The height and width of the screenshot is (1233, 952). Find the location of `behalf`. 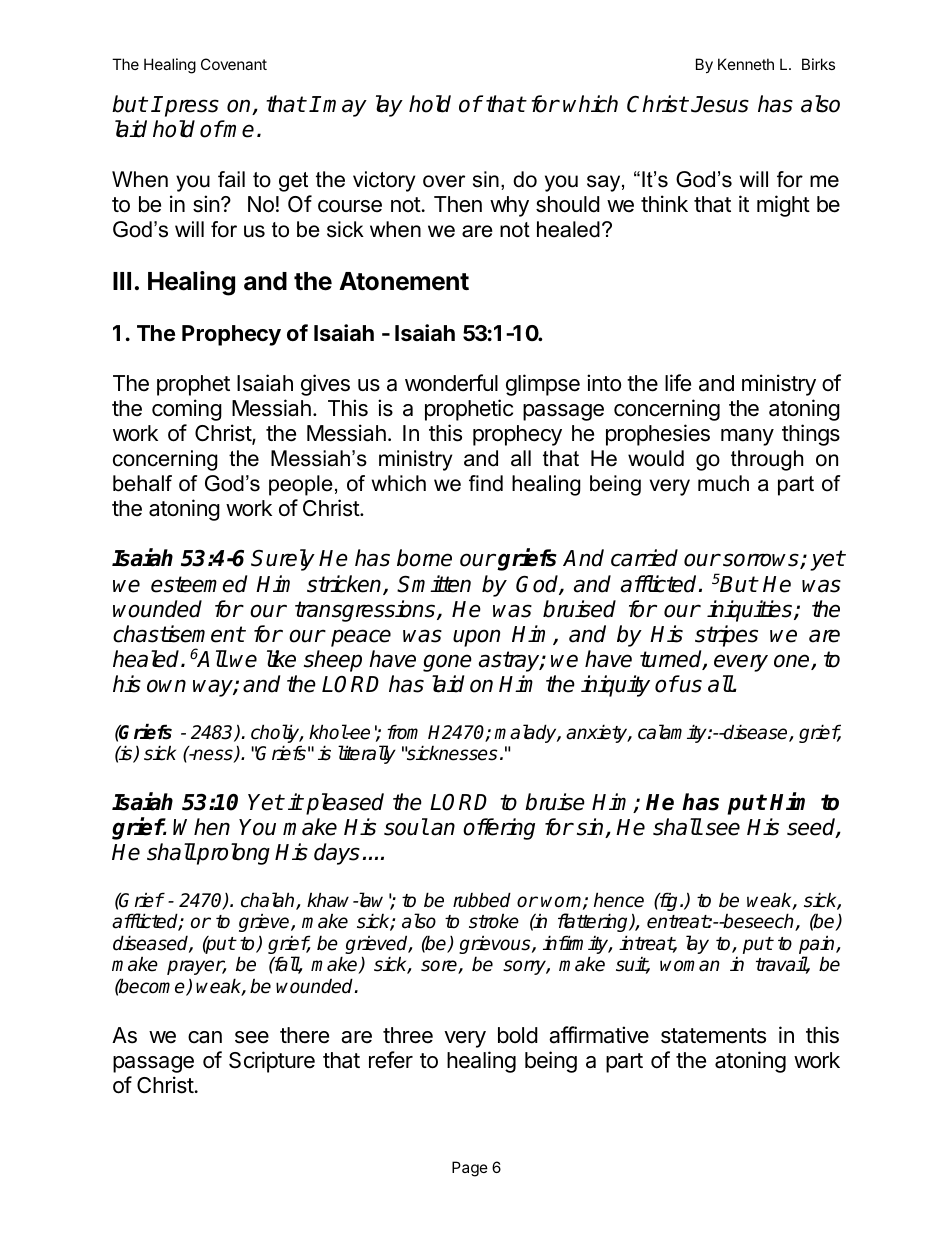

behalf is located at coordinates (142, 483).
